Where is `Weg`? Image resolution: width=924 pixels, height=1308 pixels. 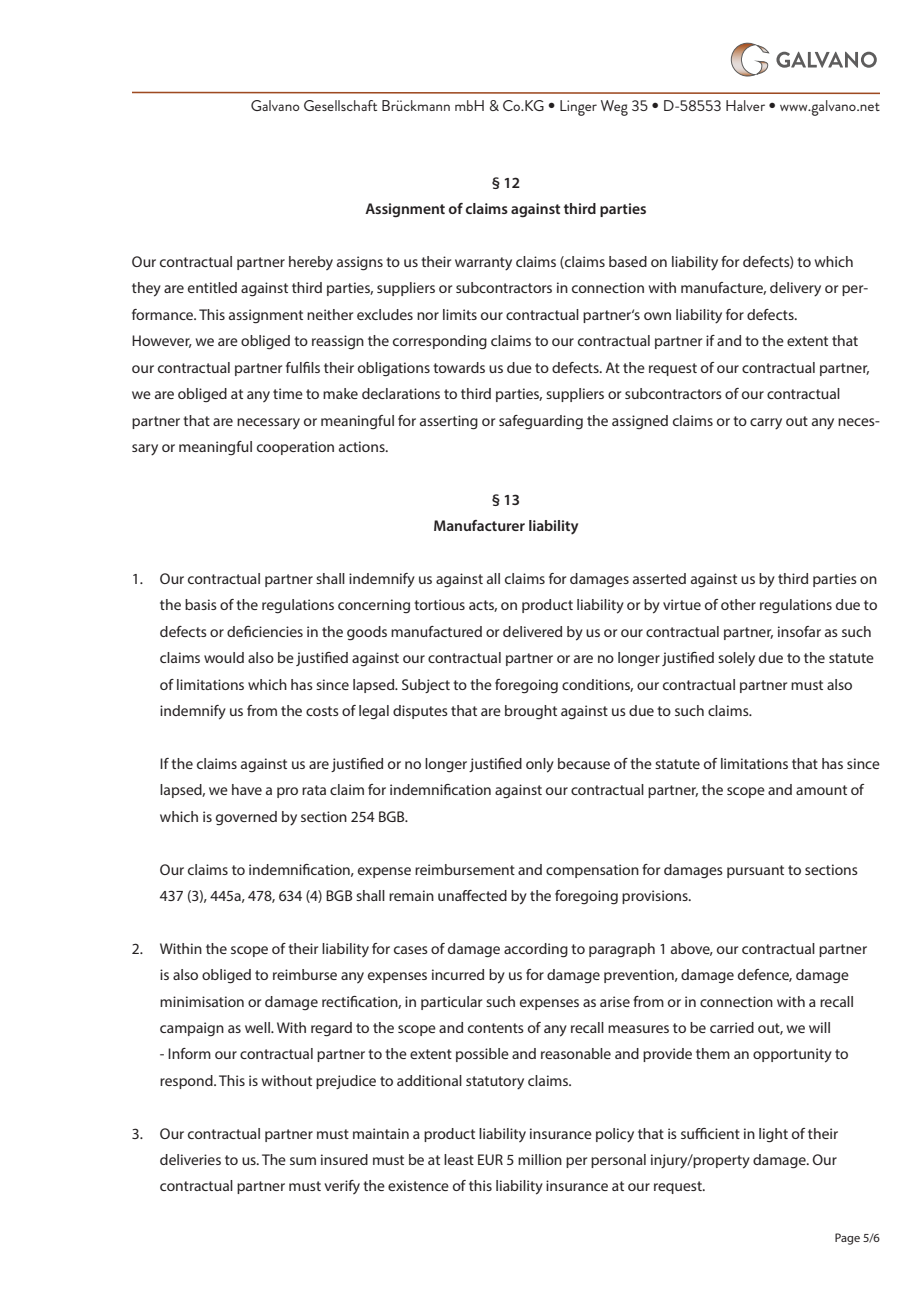 Weg is located at coordinates (614, 108).
